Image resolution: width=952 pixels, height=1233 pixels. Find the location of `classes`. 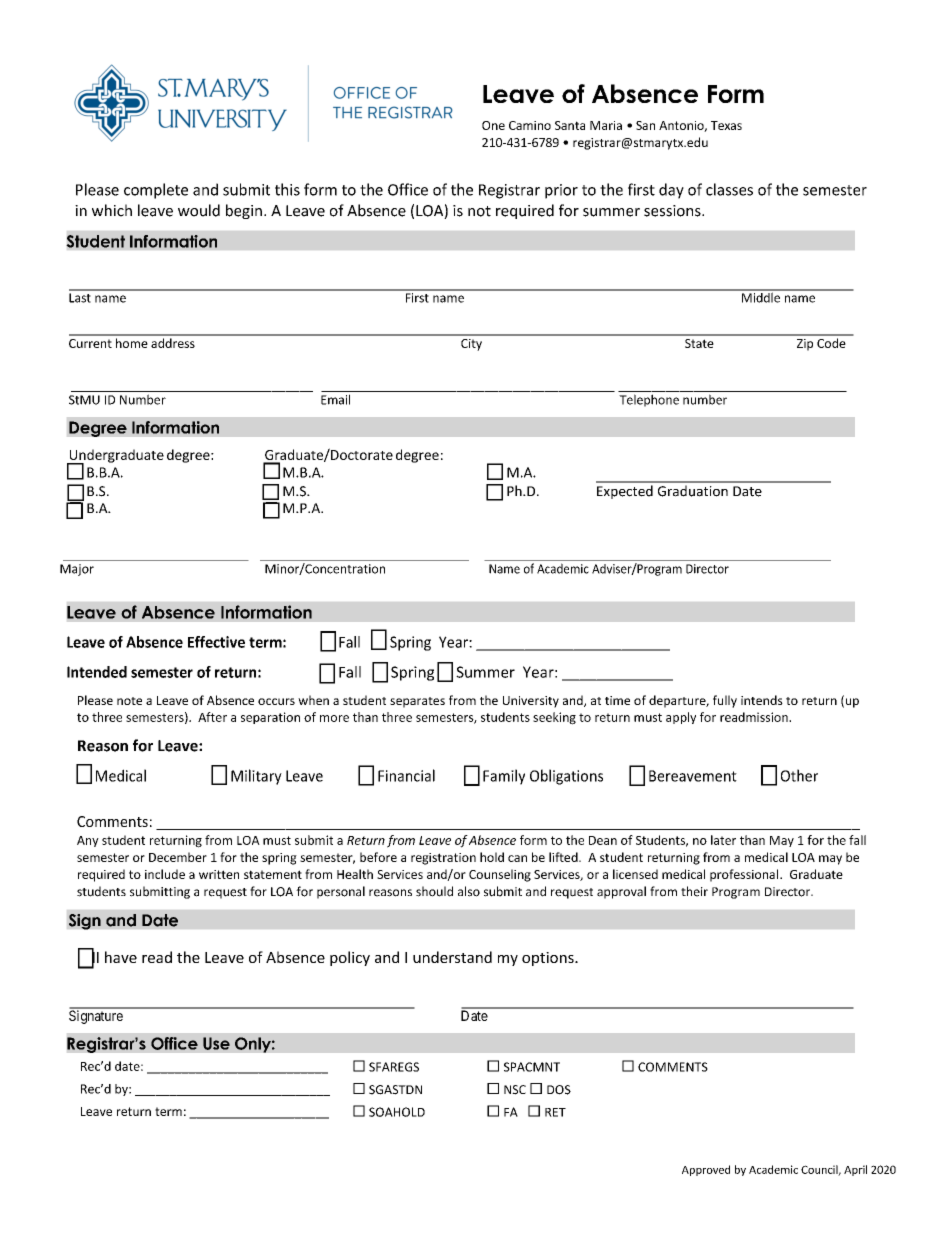

classes is located at coordinates (729, 189).
